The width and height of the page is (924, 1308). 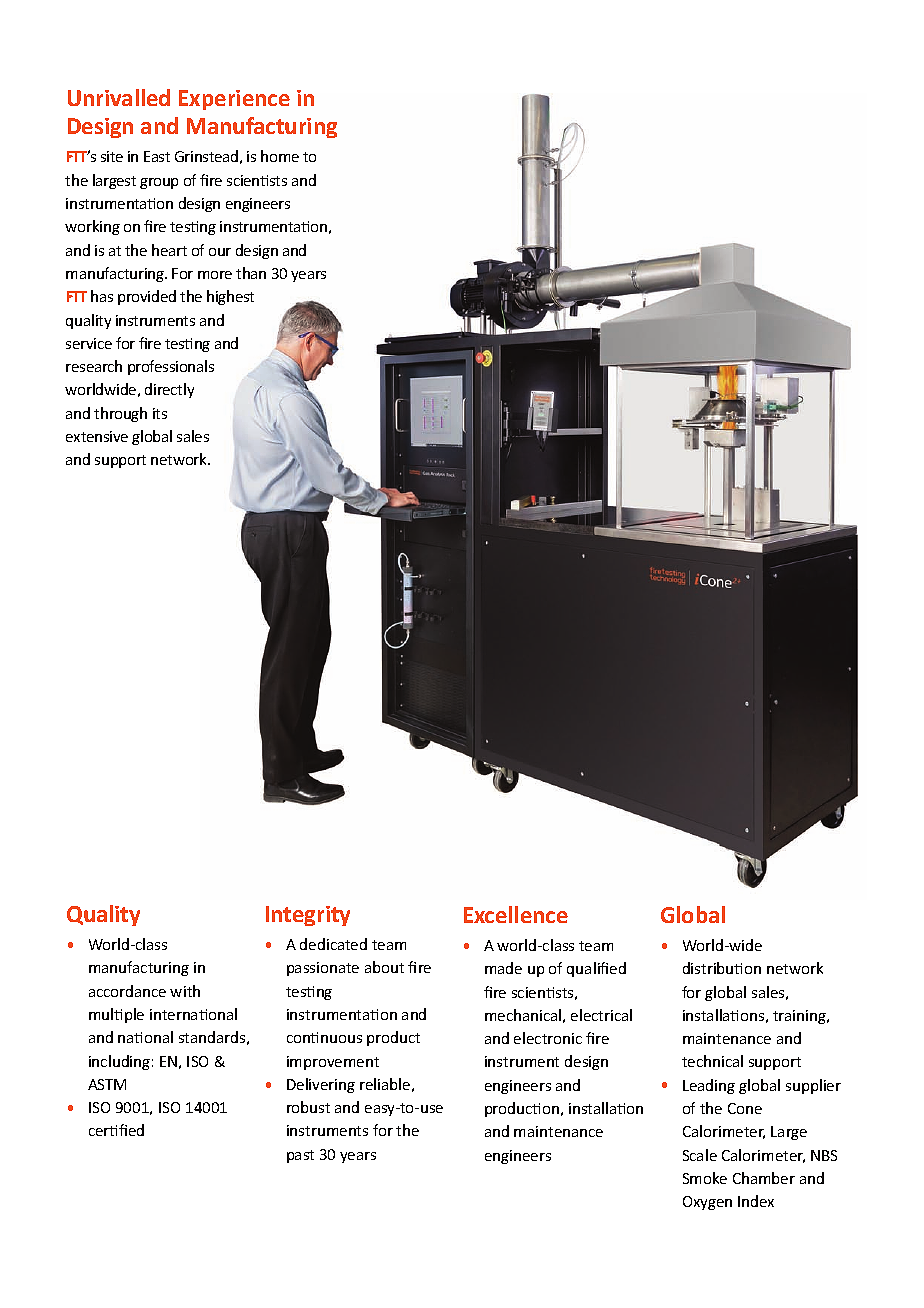 I want to click on Chamber, so click(x=764, y=1178).
